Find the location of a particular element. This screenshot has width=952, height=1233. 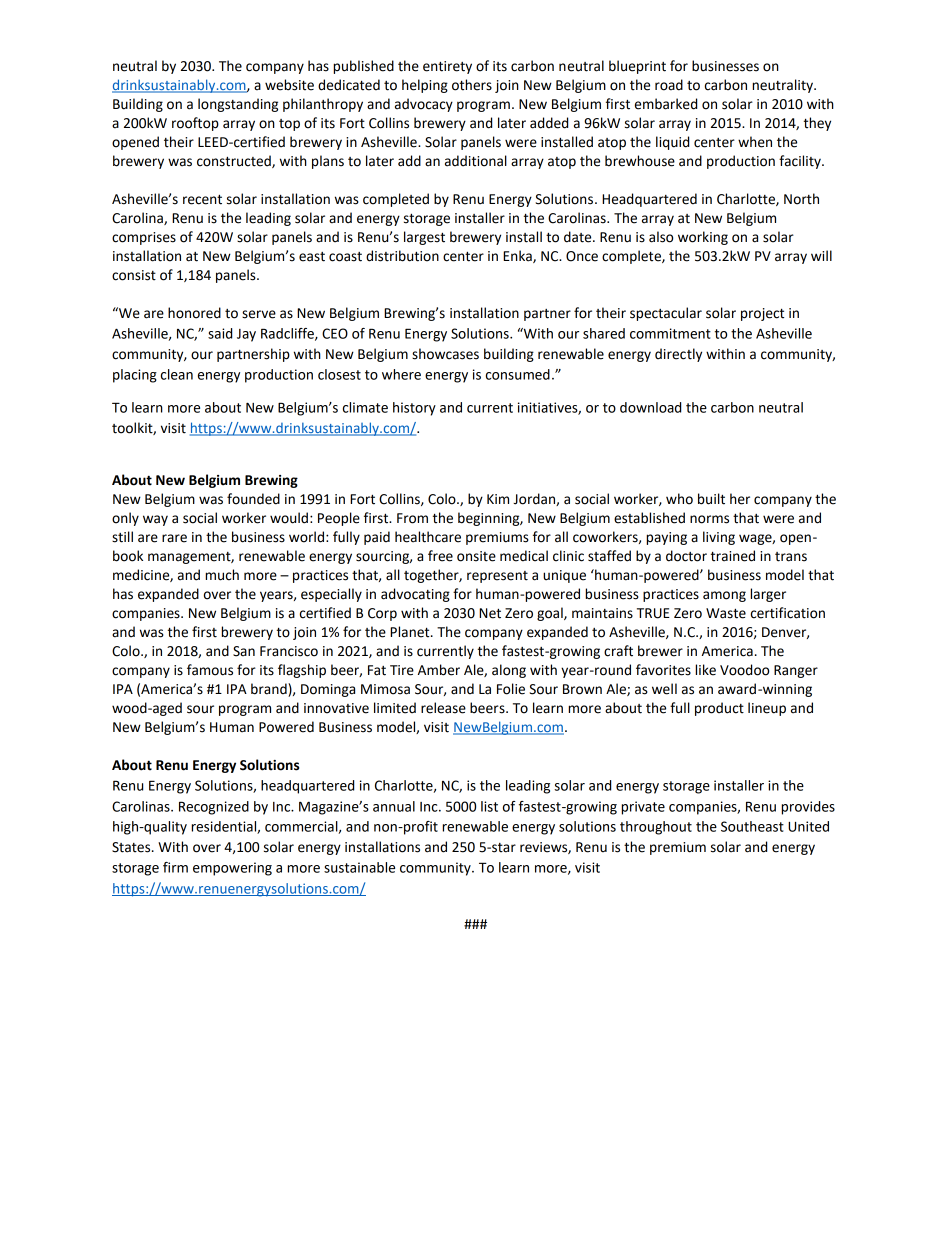

much is located at coordinates (222, 575).
